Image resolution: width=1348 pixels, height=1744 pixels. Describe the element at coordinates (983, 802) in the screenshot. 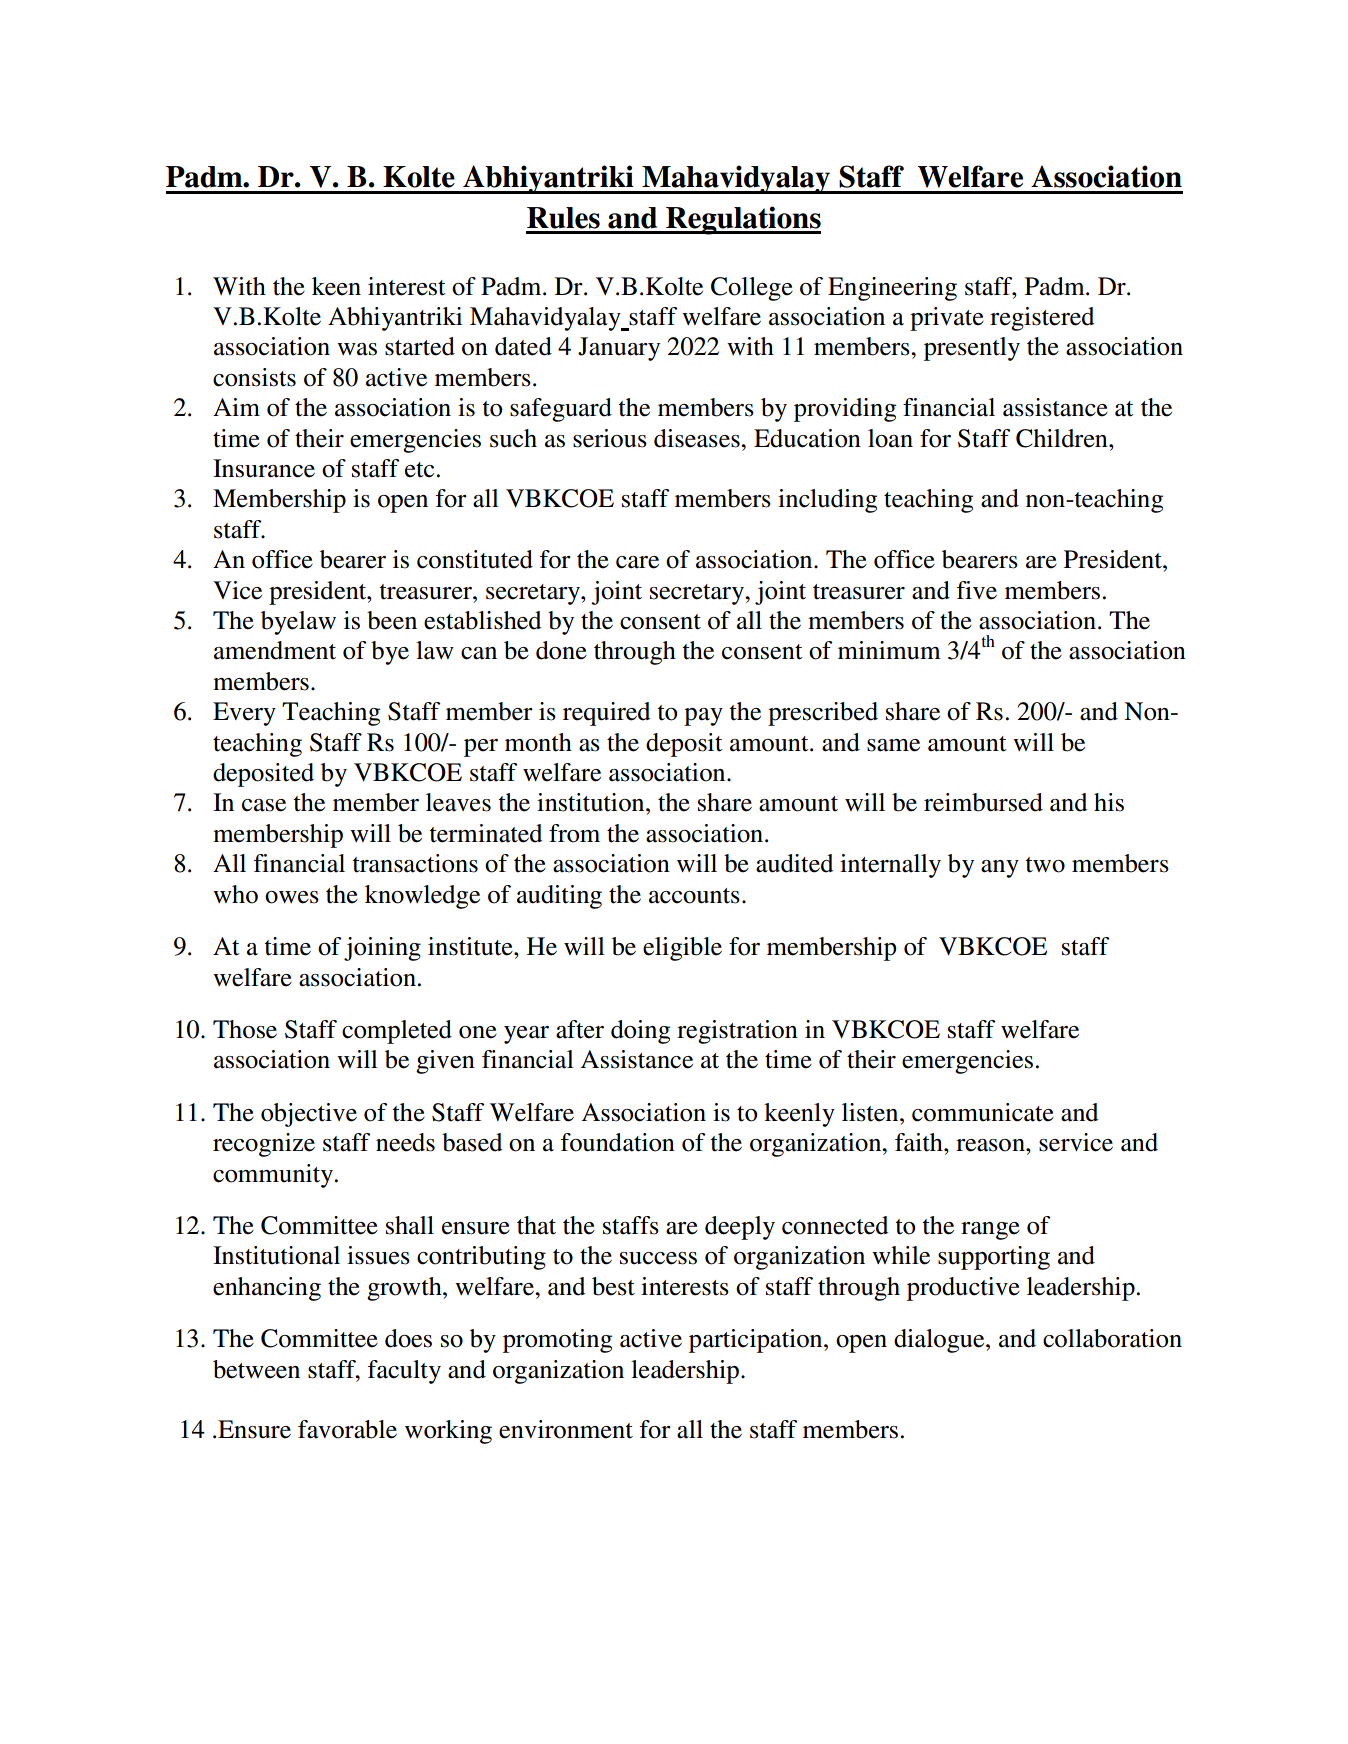

I see `reimbursed` at that location.
